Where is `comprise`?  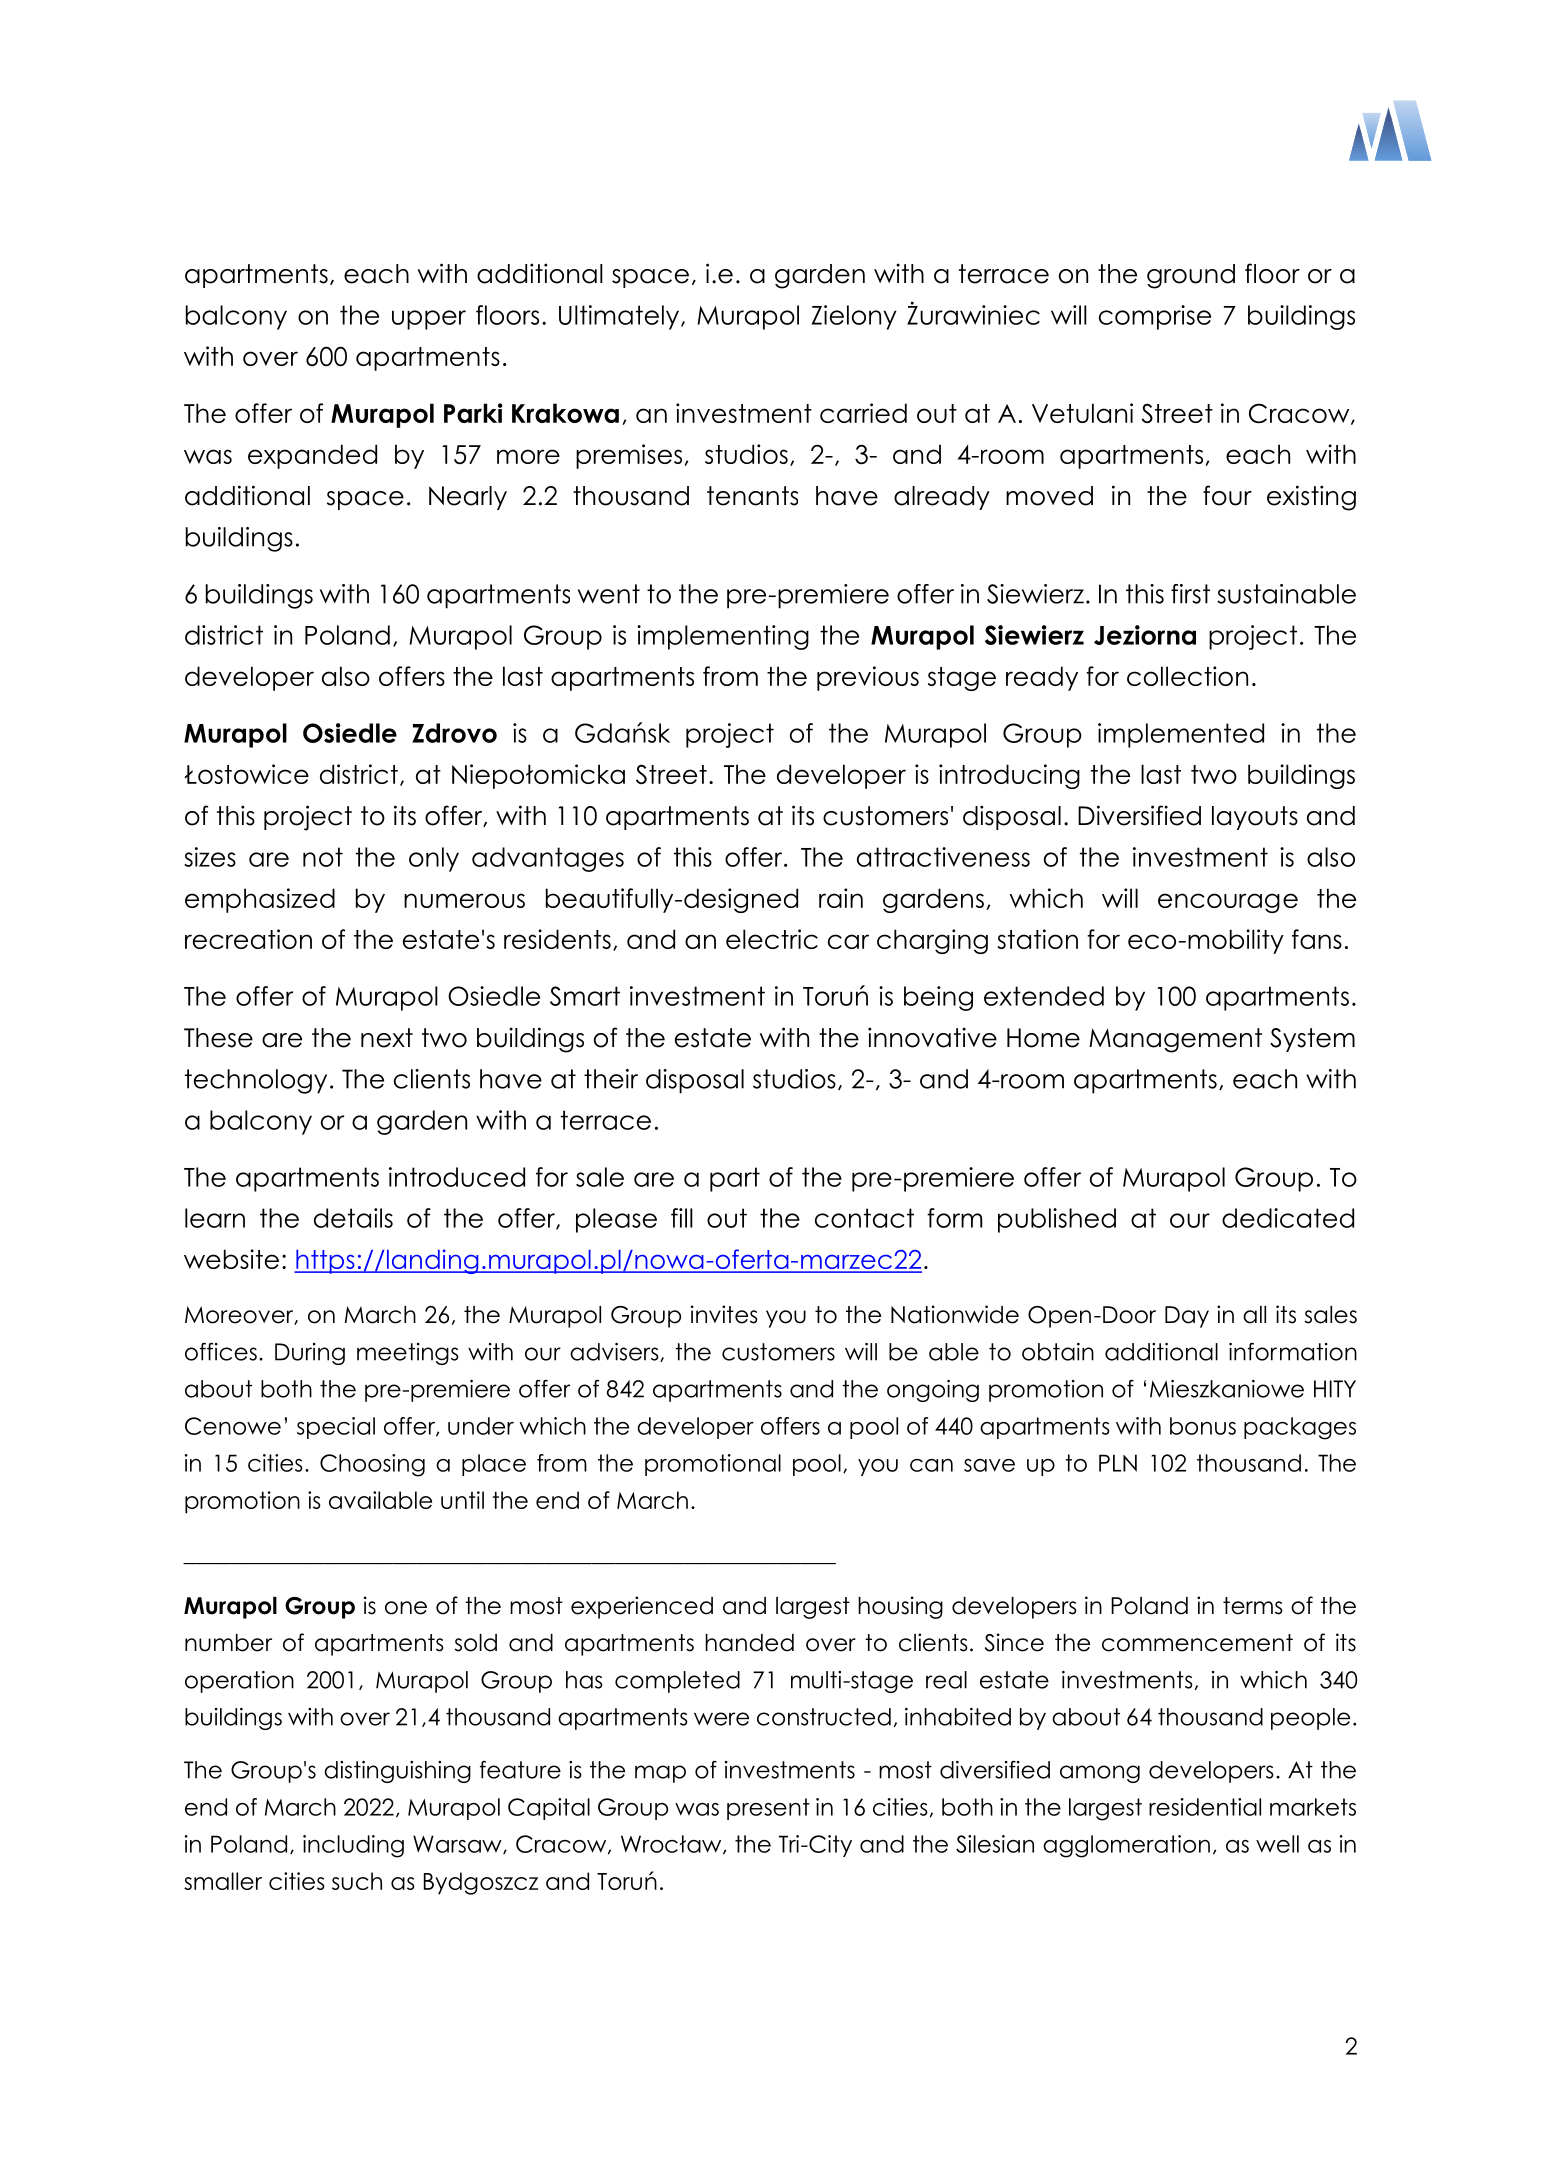
comprise is located at coordinates (1155, 317).
